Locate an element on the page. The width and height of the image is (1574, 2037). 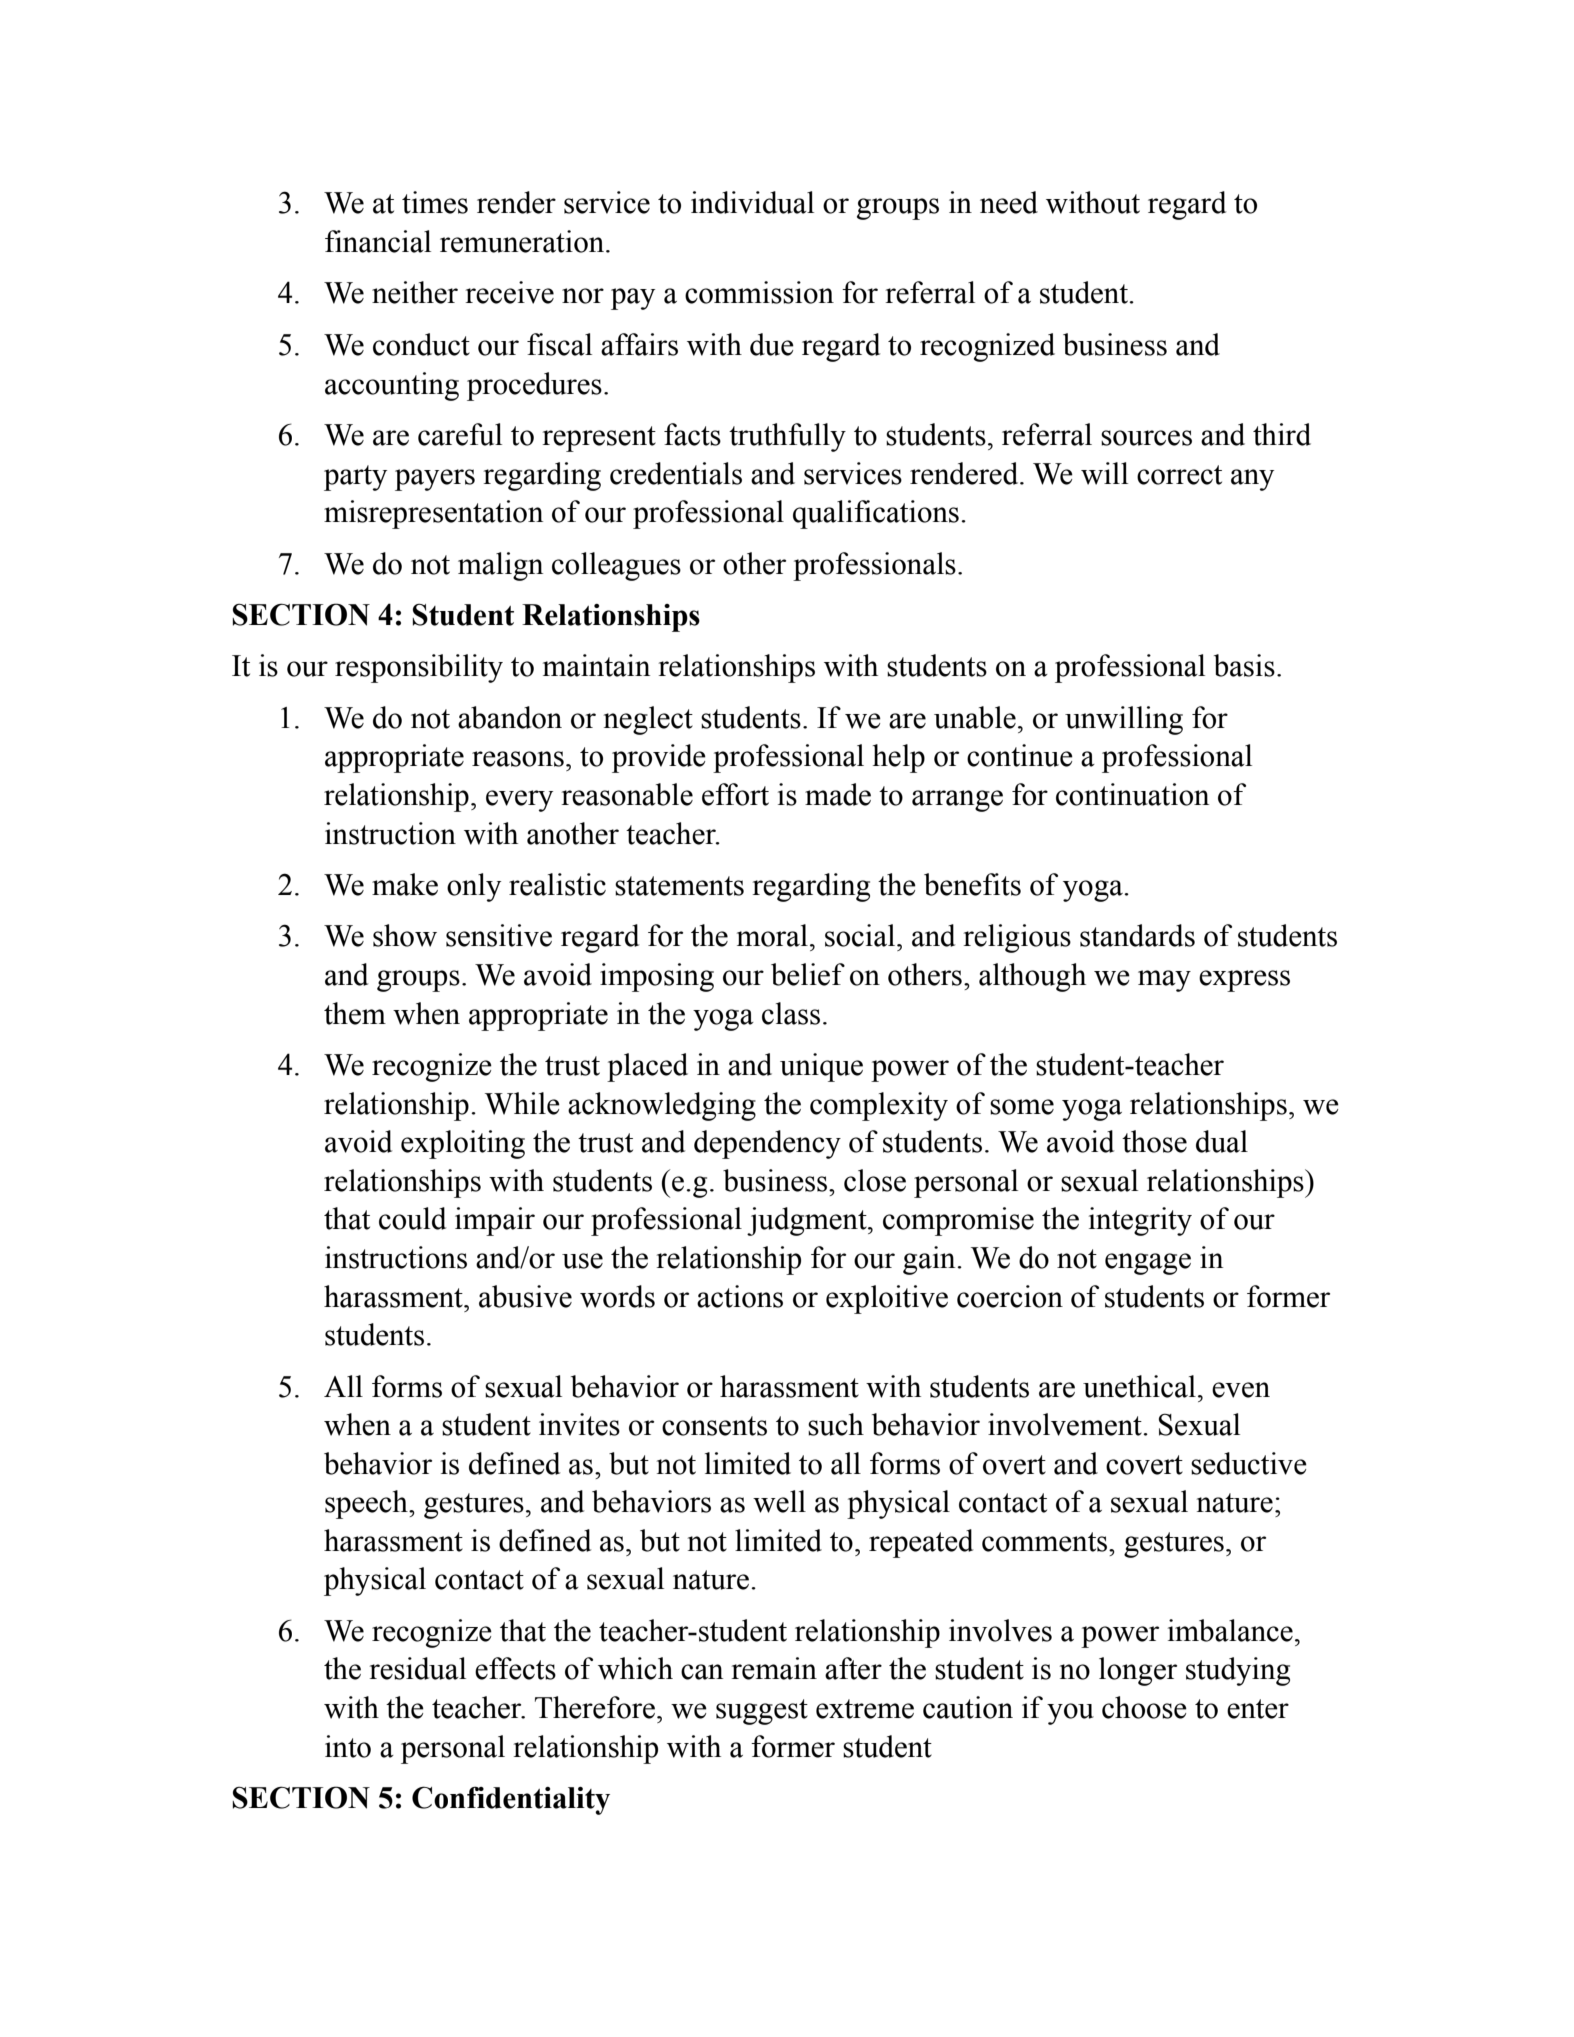
Confidentiality is located at coordinates (511, 1800).
